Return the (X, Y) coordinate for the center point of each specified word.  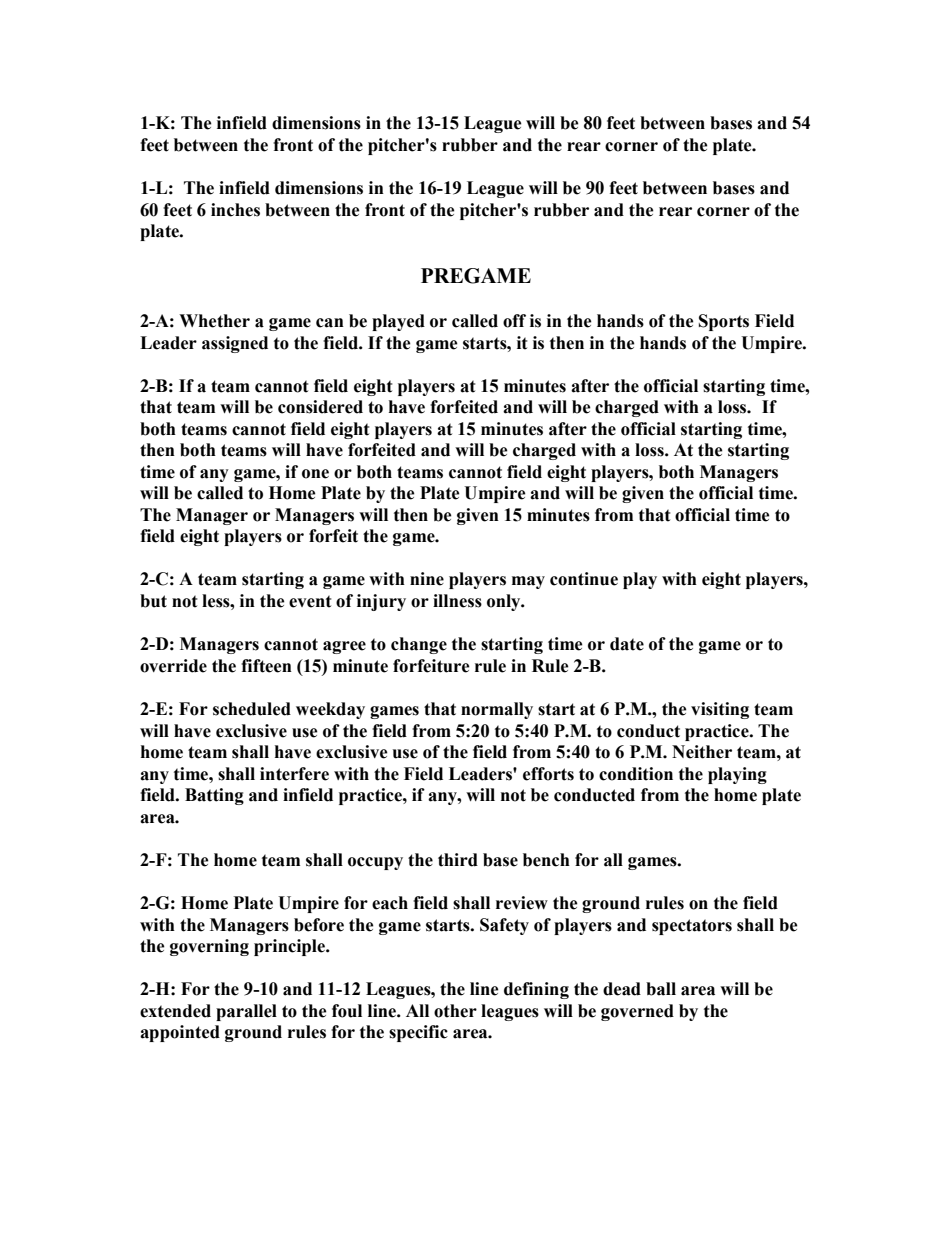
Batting (214, 796)
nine (427, 579)
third (458, 860)
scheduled (252, 709)
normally (497, 710)
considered (320, 407)
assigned (235, 344)
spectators (692, 927)
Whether (214, 321)
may (528, 582)
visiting (720, 710)
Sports (724, 322)
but (153, 601)
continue (584, 579)
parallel (246, 1012)
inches (235, 210)
